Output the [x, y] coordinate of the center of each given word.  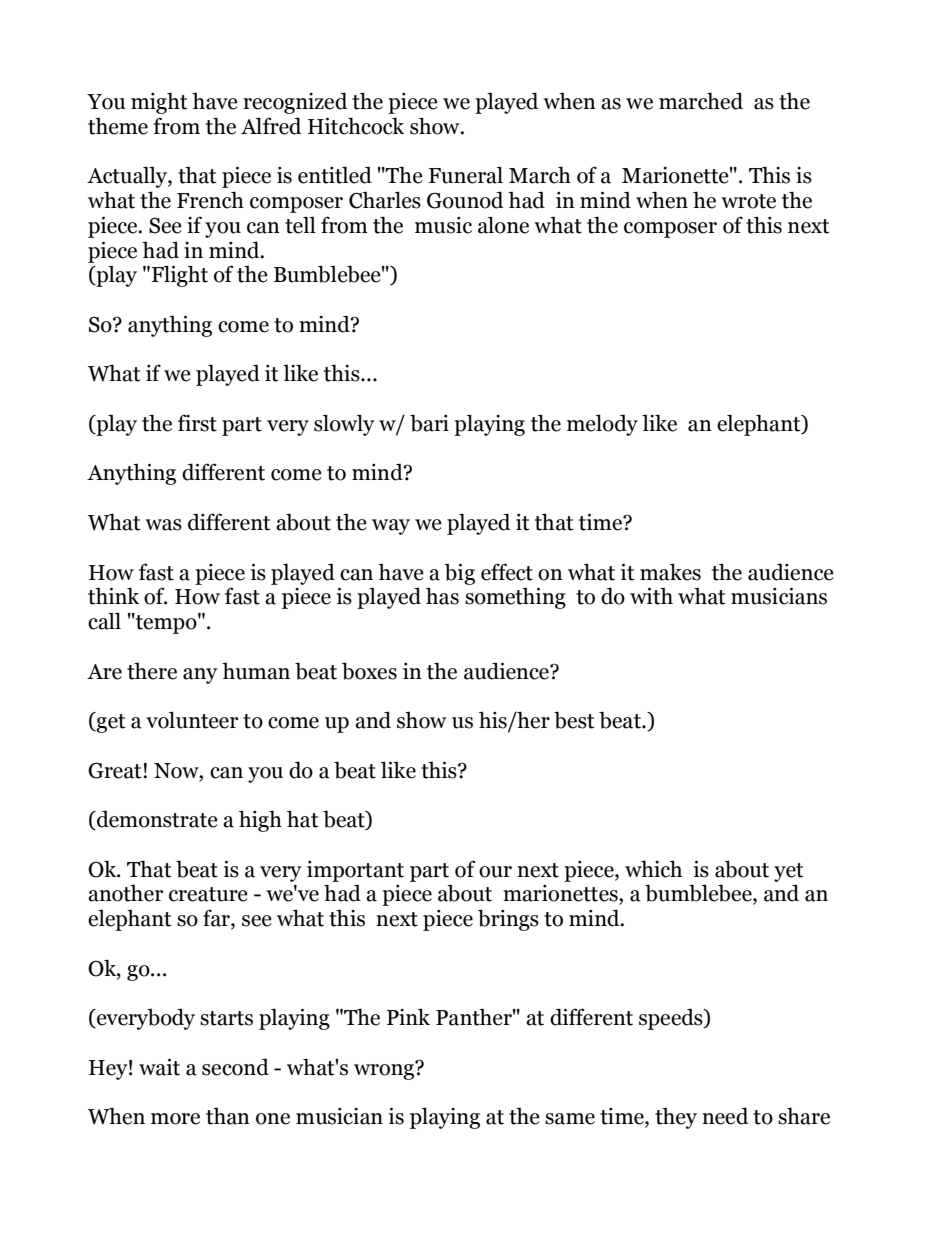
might [159, 103]
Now [177, 771]
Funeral [466, 175]
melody [602, 425]
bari [429, 423]
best [574, 720]
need [725, 1116]
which [653, 869]
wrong [385, 1071]
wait [159, 1067]
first [197, 423]
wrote [748, 201]
